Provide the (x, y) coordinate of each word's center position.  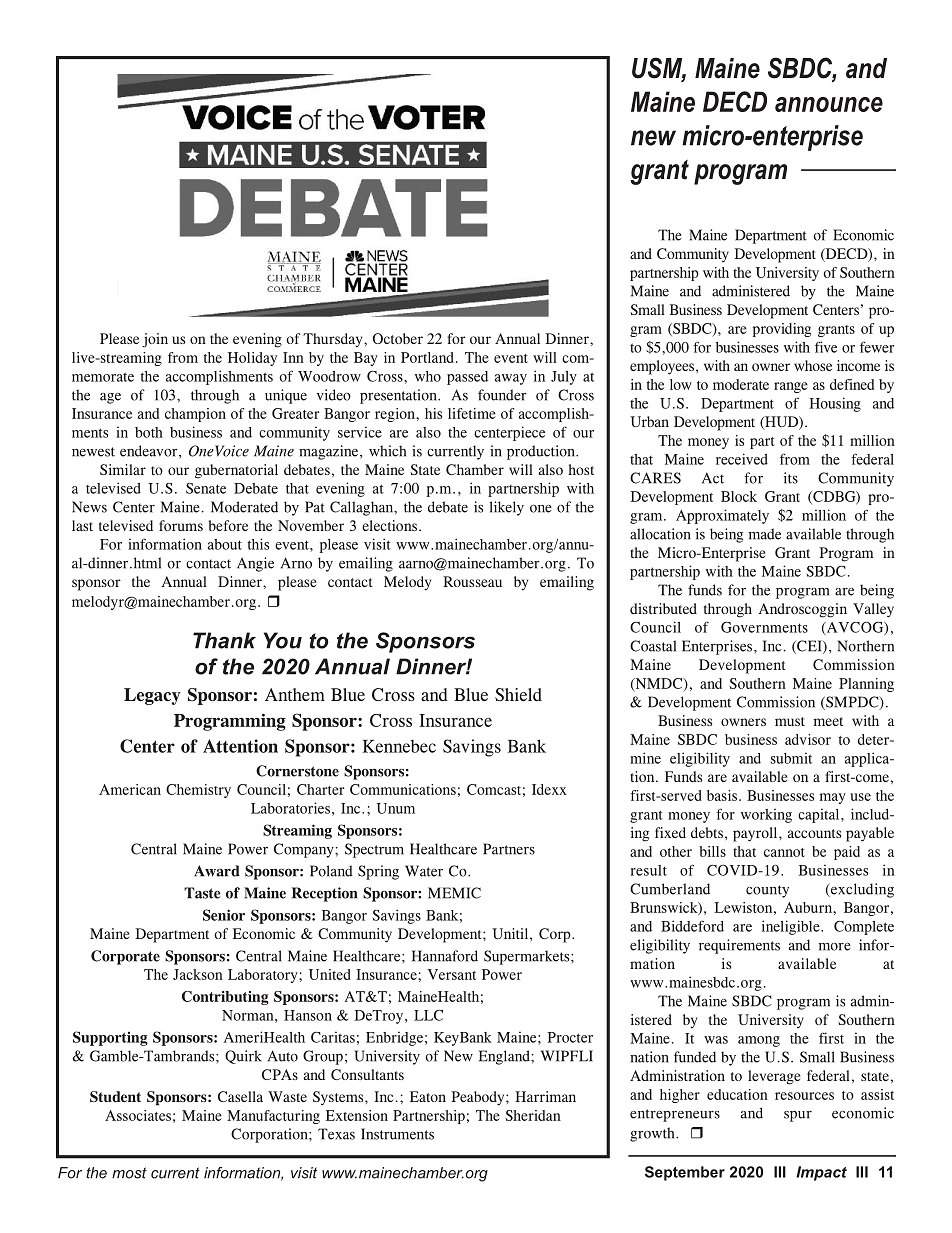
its (791, 478)
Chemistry (198, 791)
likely (506, 508)
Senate (206, 488)
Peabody (479, 1098)
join (155, 340)
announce (829, 104)
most (129, 1173)
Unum (396, 808)
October (398, 338)
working (766, 815)
